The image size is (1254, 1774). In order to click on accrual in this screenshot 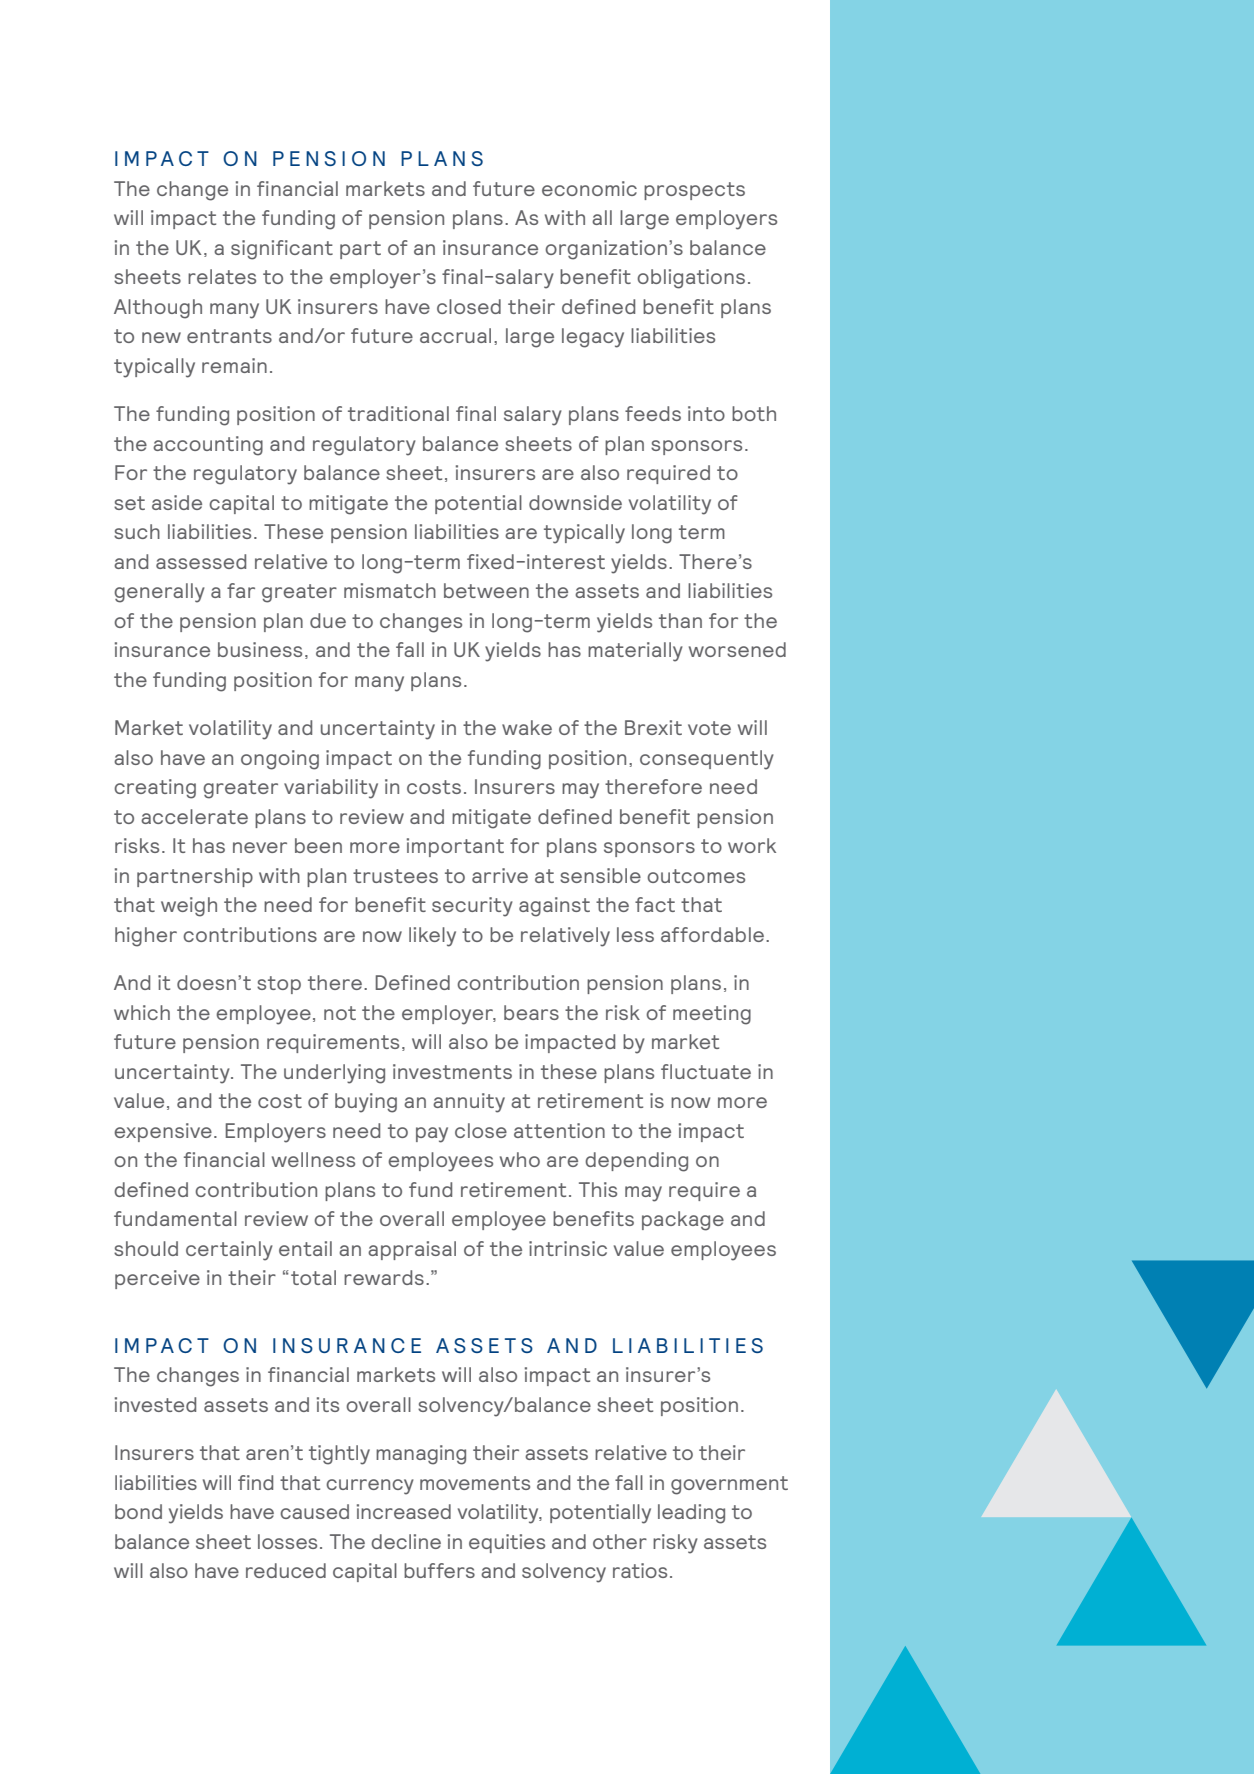, I will do `click(455, 335)`.
